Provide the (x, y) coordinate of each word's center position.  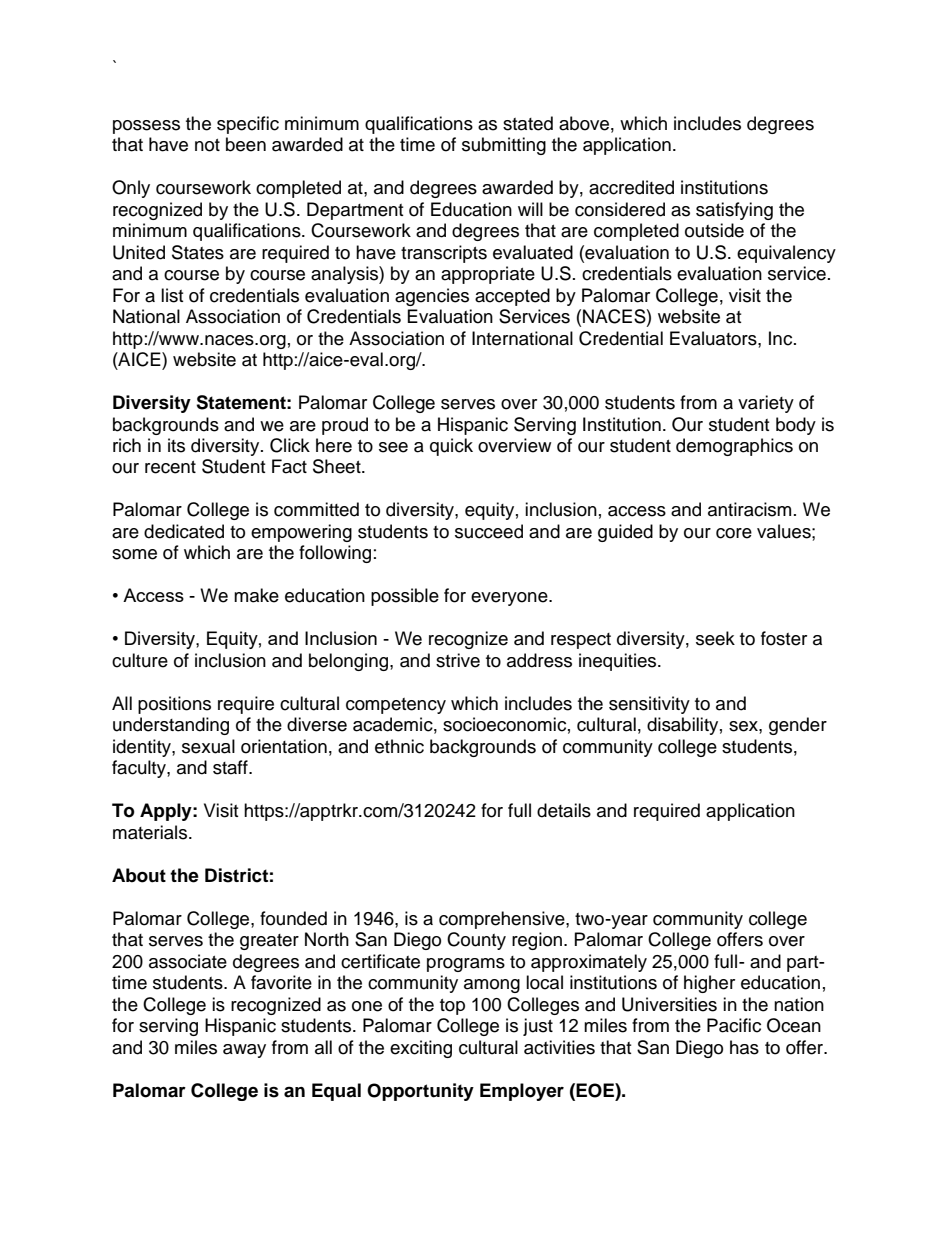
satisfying (734, 211)
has (744, 1047)
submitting (504, 146)
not (207, 145)
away (244, 1051)
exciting (421, 1049)
